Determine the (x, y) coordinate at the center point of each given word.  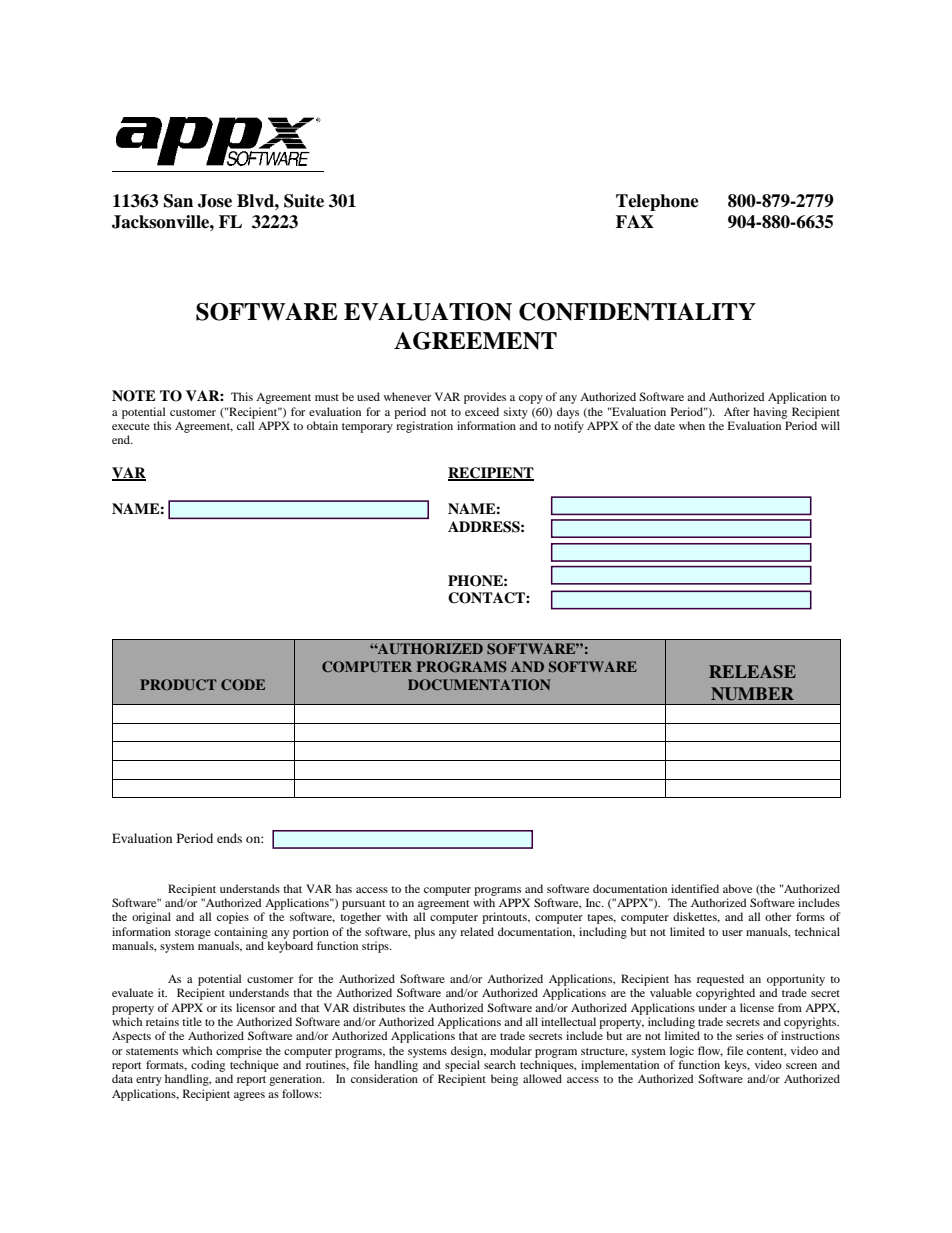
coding (208, 1066)
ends (229, 838)
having (770, 413)
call (245, 425)
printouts (505, 918)
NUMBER (752, 694)
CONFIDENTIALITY (637, 312)
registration (424, 427)
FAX (635, 221)
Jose (215, 201)
